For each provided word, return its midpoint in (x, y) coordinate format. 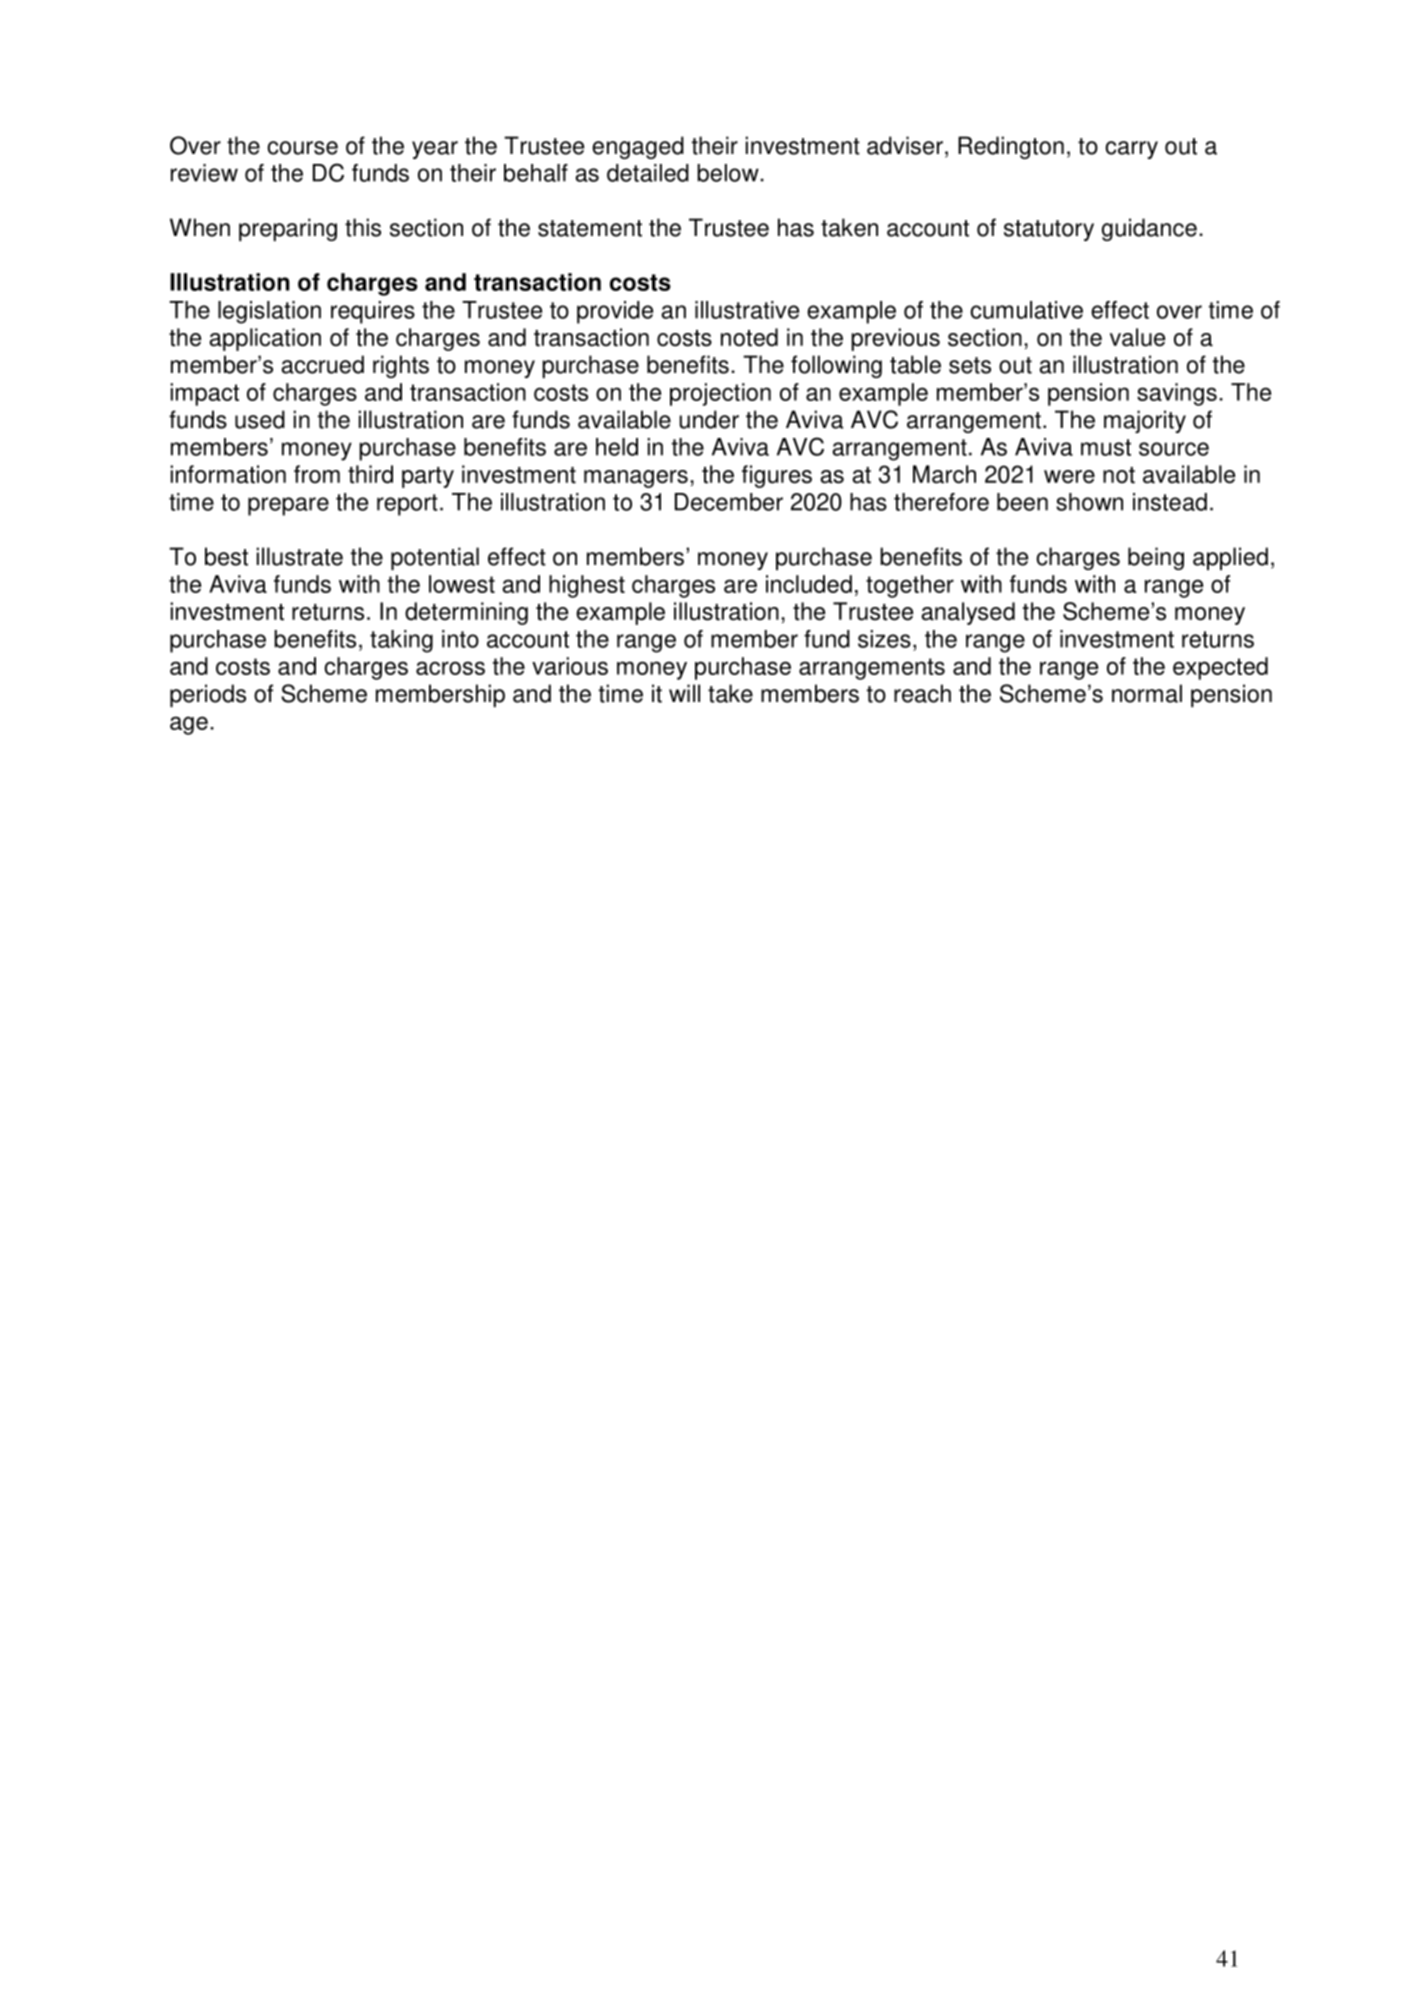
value (1137, 337)
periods (208, 695)
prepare (288, 506)
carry (1131, 150)
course (302, 148)
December (729, 502)
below (728, 173)
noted (749, 337)
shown (1089, 502)
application (265, 339)
